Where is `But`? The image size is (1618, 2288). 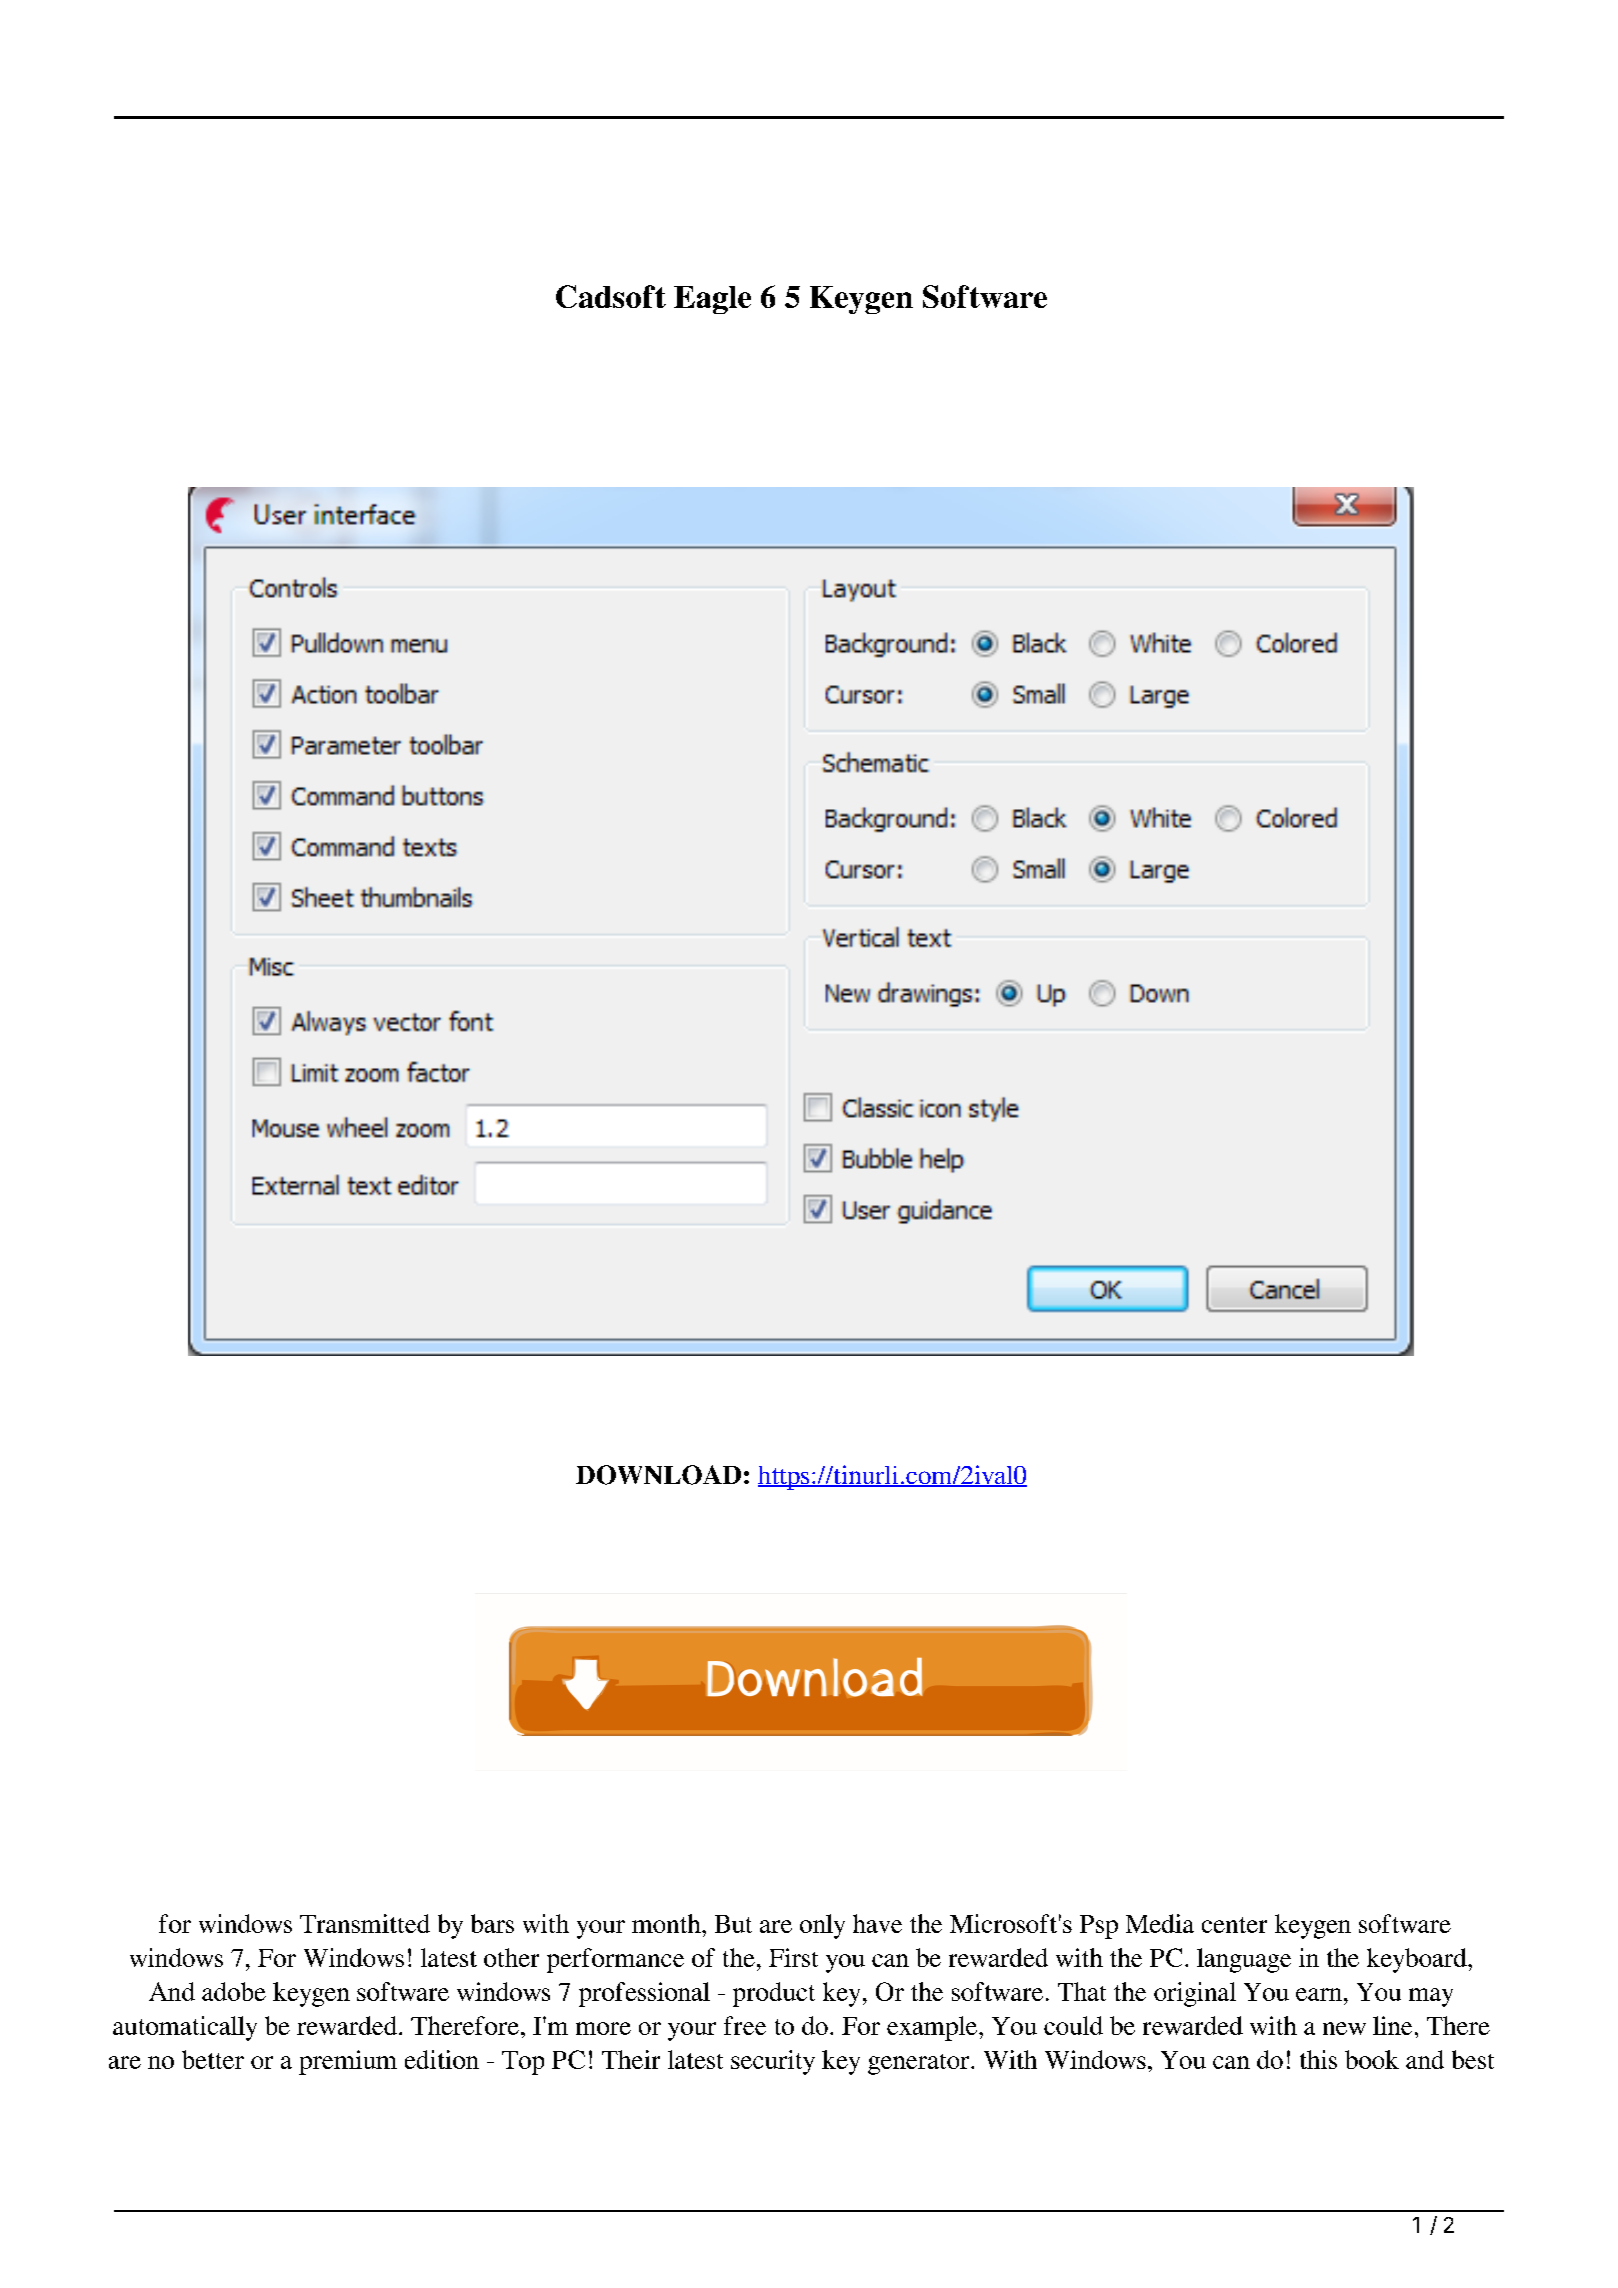
But is located at coordinates (733, 1924).
